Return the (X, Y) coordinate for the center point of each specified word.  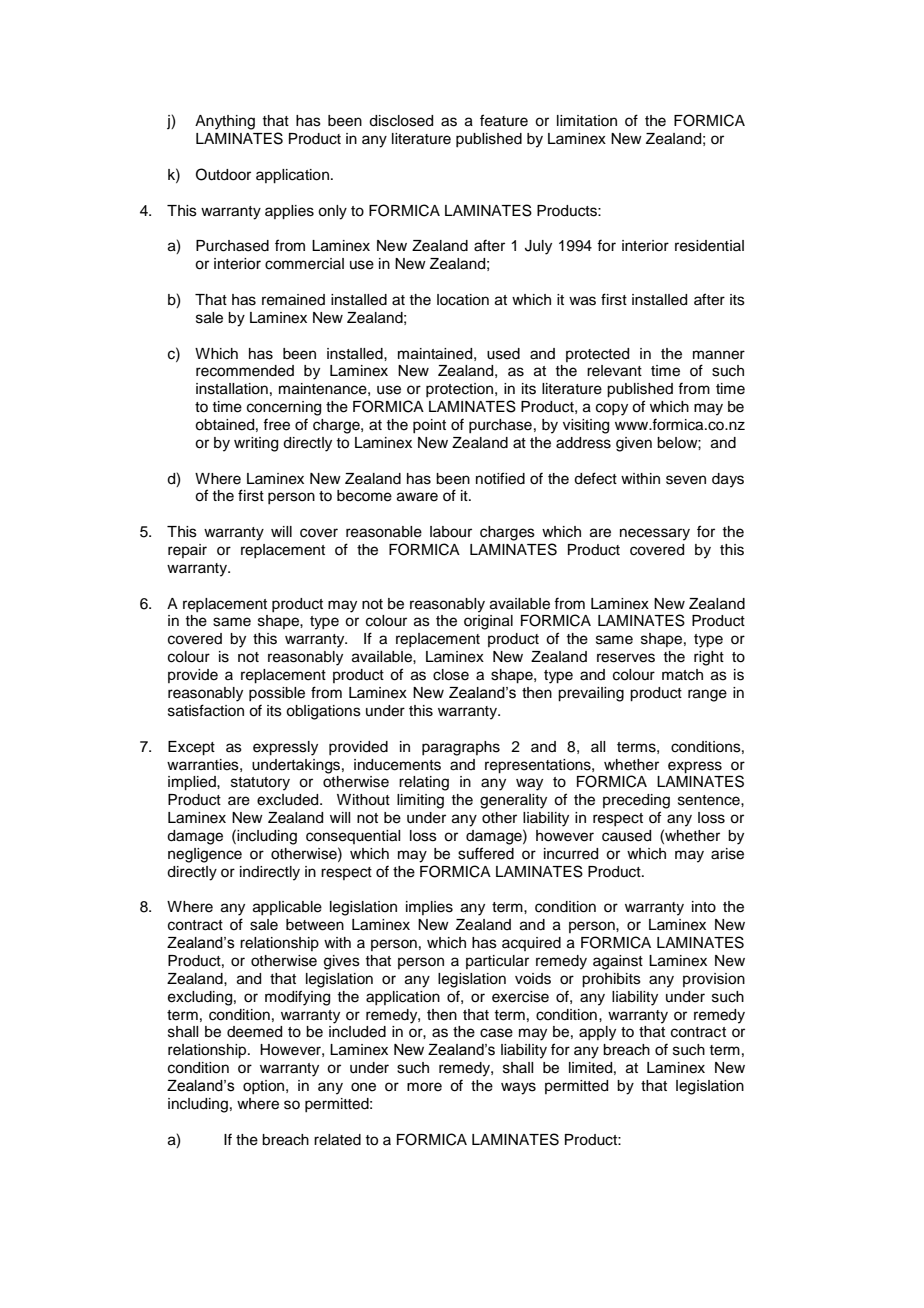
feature (504, 120)
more (424, 1087)
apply (597, 1033)
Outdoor (223, 174)
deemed (254, 1032)
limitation (587, 121)
